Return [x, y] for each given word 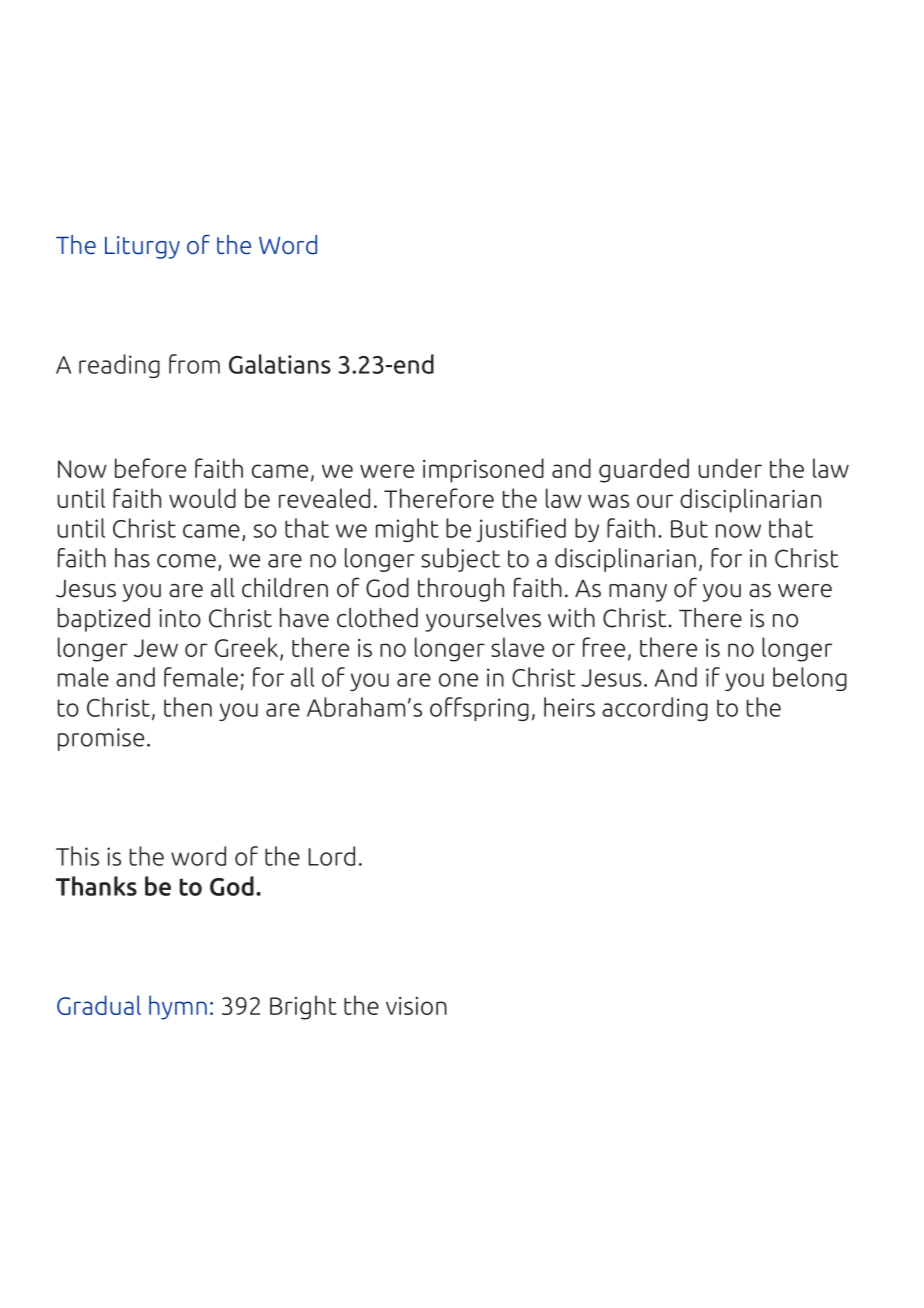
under [730, 468]
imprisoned [483, 470]
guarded [644, 470]
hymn [178, 1007]
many [638, 593]
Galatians [280, 364]
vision [416, 1006]
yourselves [483, 620]
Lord [331, 856]
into [180, 618]
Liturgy [142, 247]
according [655, 709]
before [150, 468]
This [77, 856]
